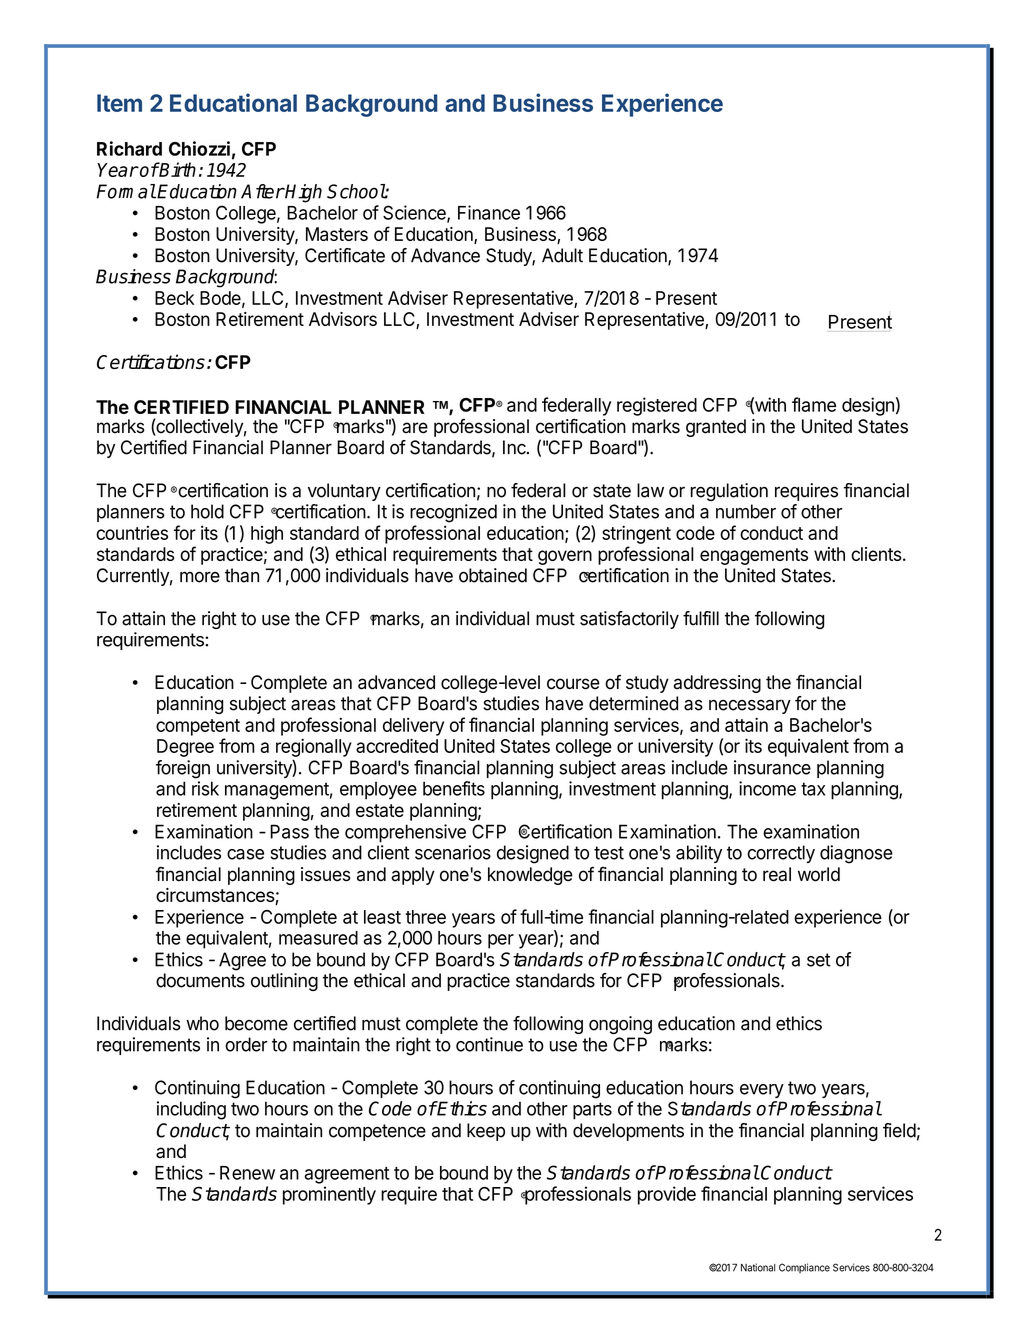 This screenshot has height=1339, width=1034. I want to click on continue, so click(489, 1044).
